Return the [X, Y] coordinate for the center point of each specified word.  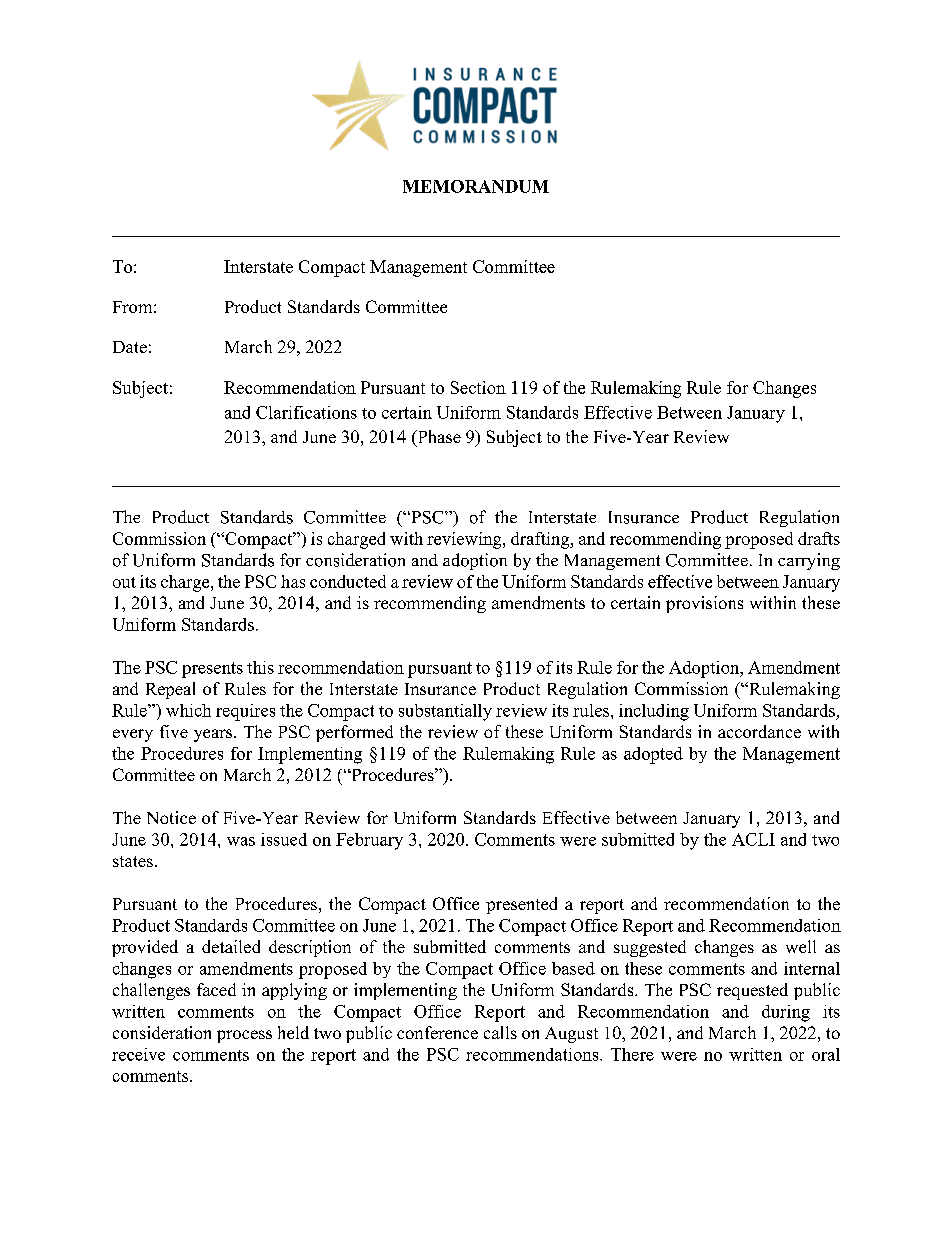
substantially [445, 712]
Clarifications [306, 412]
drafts [819, 538]
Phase [438, 438]
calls [500, 1032]
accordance [759, 731]
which [188, 710]
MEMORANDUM [476, 186]
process [244, 1036]
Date [130, 347]
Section [478, 387]
